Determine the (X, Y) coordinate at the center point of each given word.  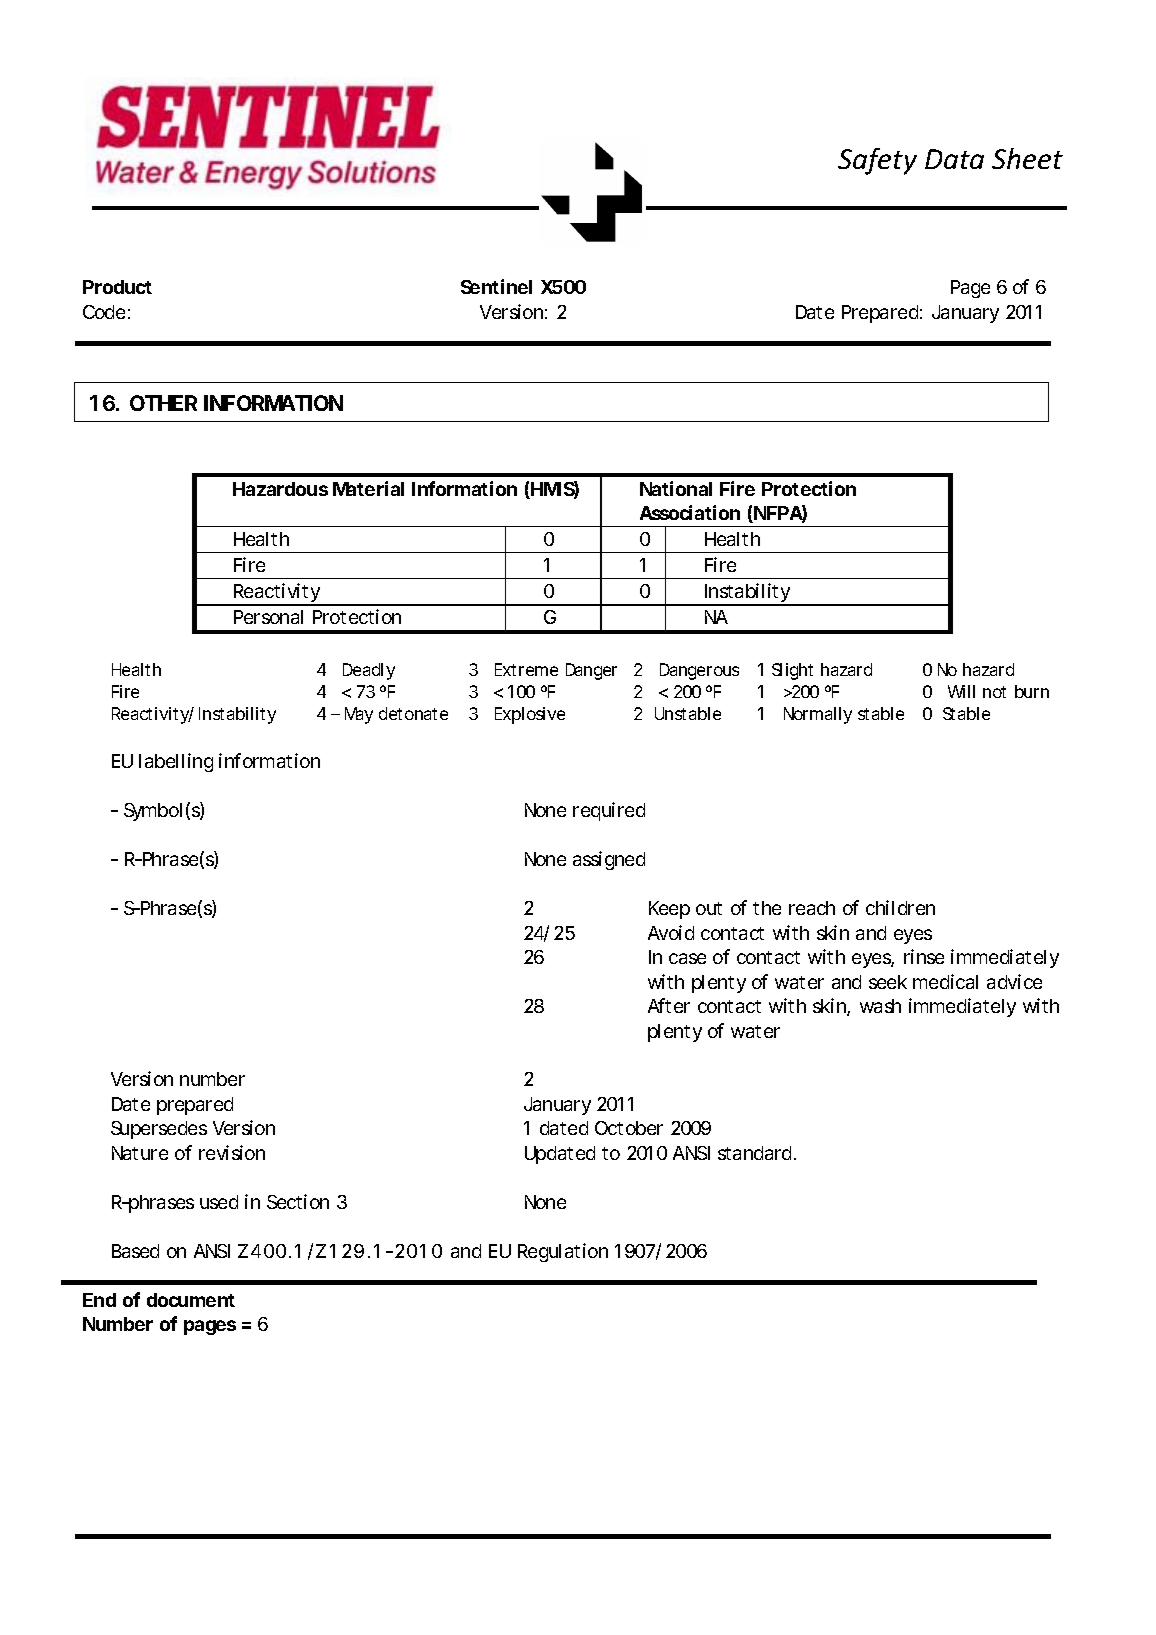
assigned (609, 860)
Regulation (563, 1252)
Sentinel (496, 286)
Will (961, 691)
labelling (176, 762)
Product (117, 287)
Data (954, 159)
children (900, 907)
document (191, 1300)
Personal (268, 617)
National (676, 488)
